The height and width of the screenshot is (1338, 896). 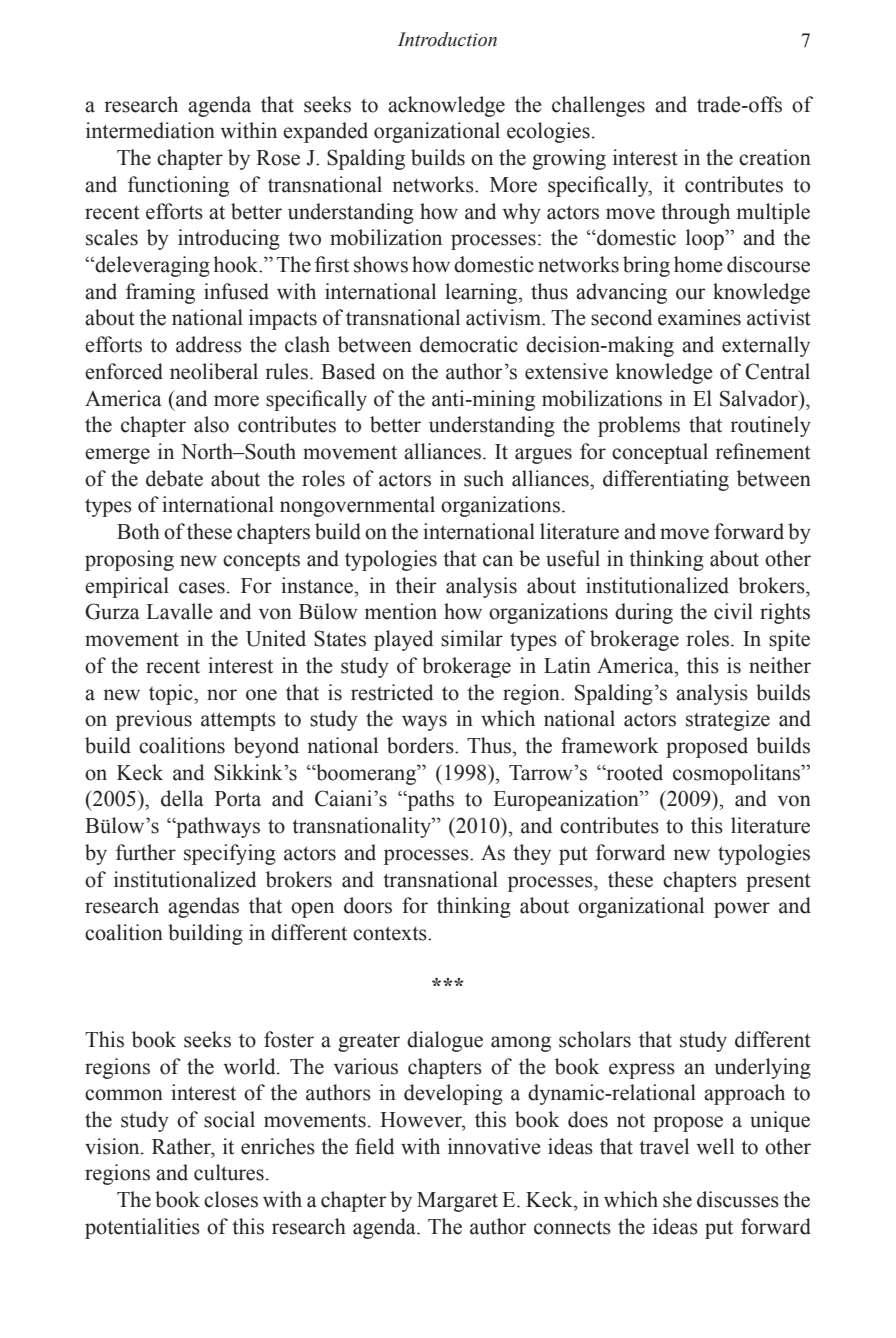 What do you see at coordinates (775, 157) in the screenshot?
I see `creation` at bounding box center [775, 157].
